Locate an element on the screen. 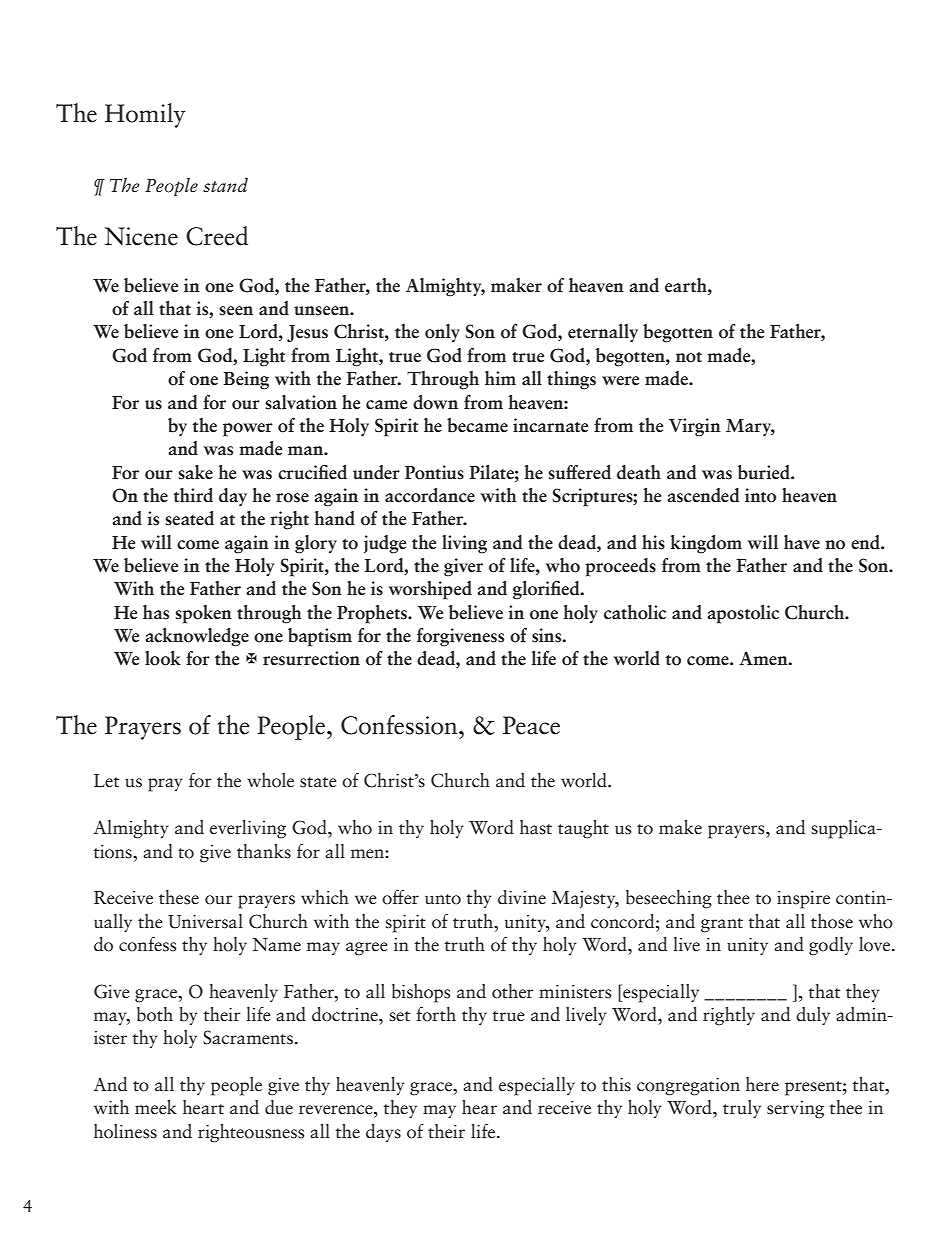 The height and width of the screenshot is (1233, 952). stand is located at coordinates (225, 185).
